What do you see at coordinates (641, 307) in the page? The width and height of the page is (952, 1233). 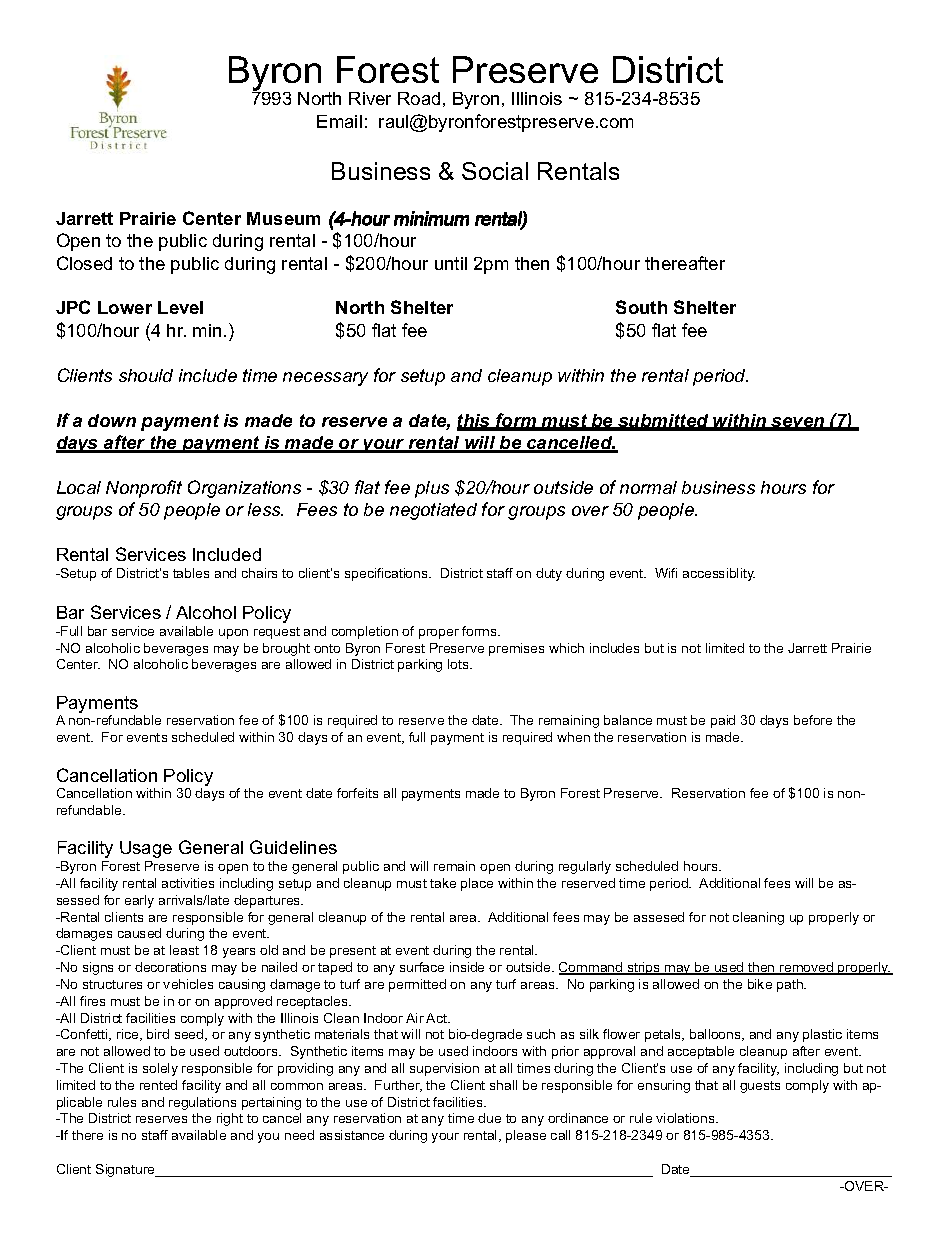 I see `South` at bounding box center [641, 307].
